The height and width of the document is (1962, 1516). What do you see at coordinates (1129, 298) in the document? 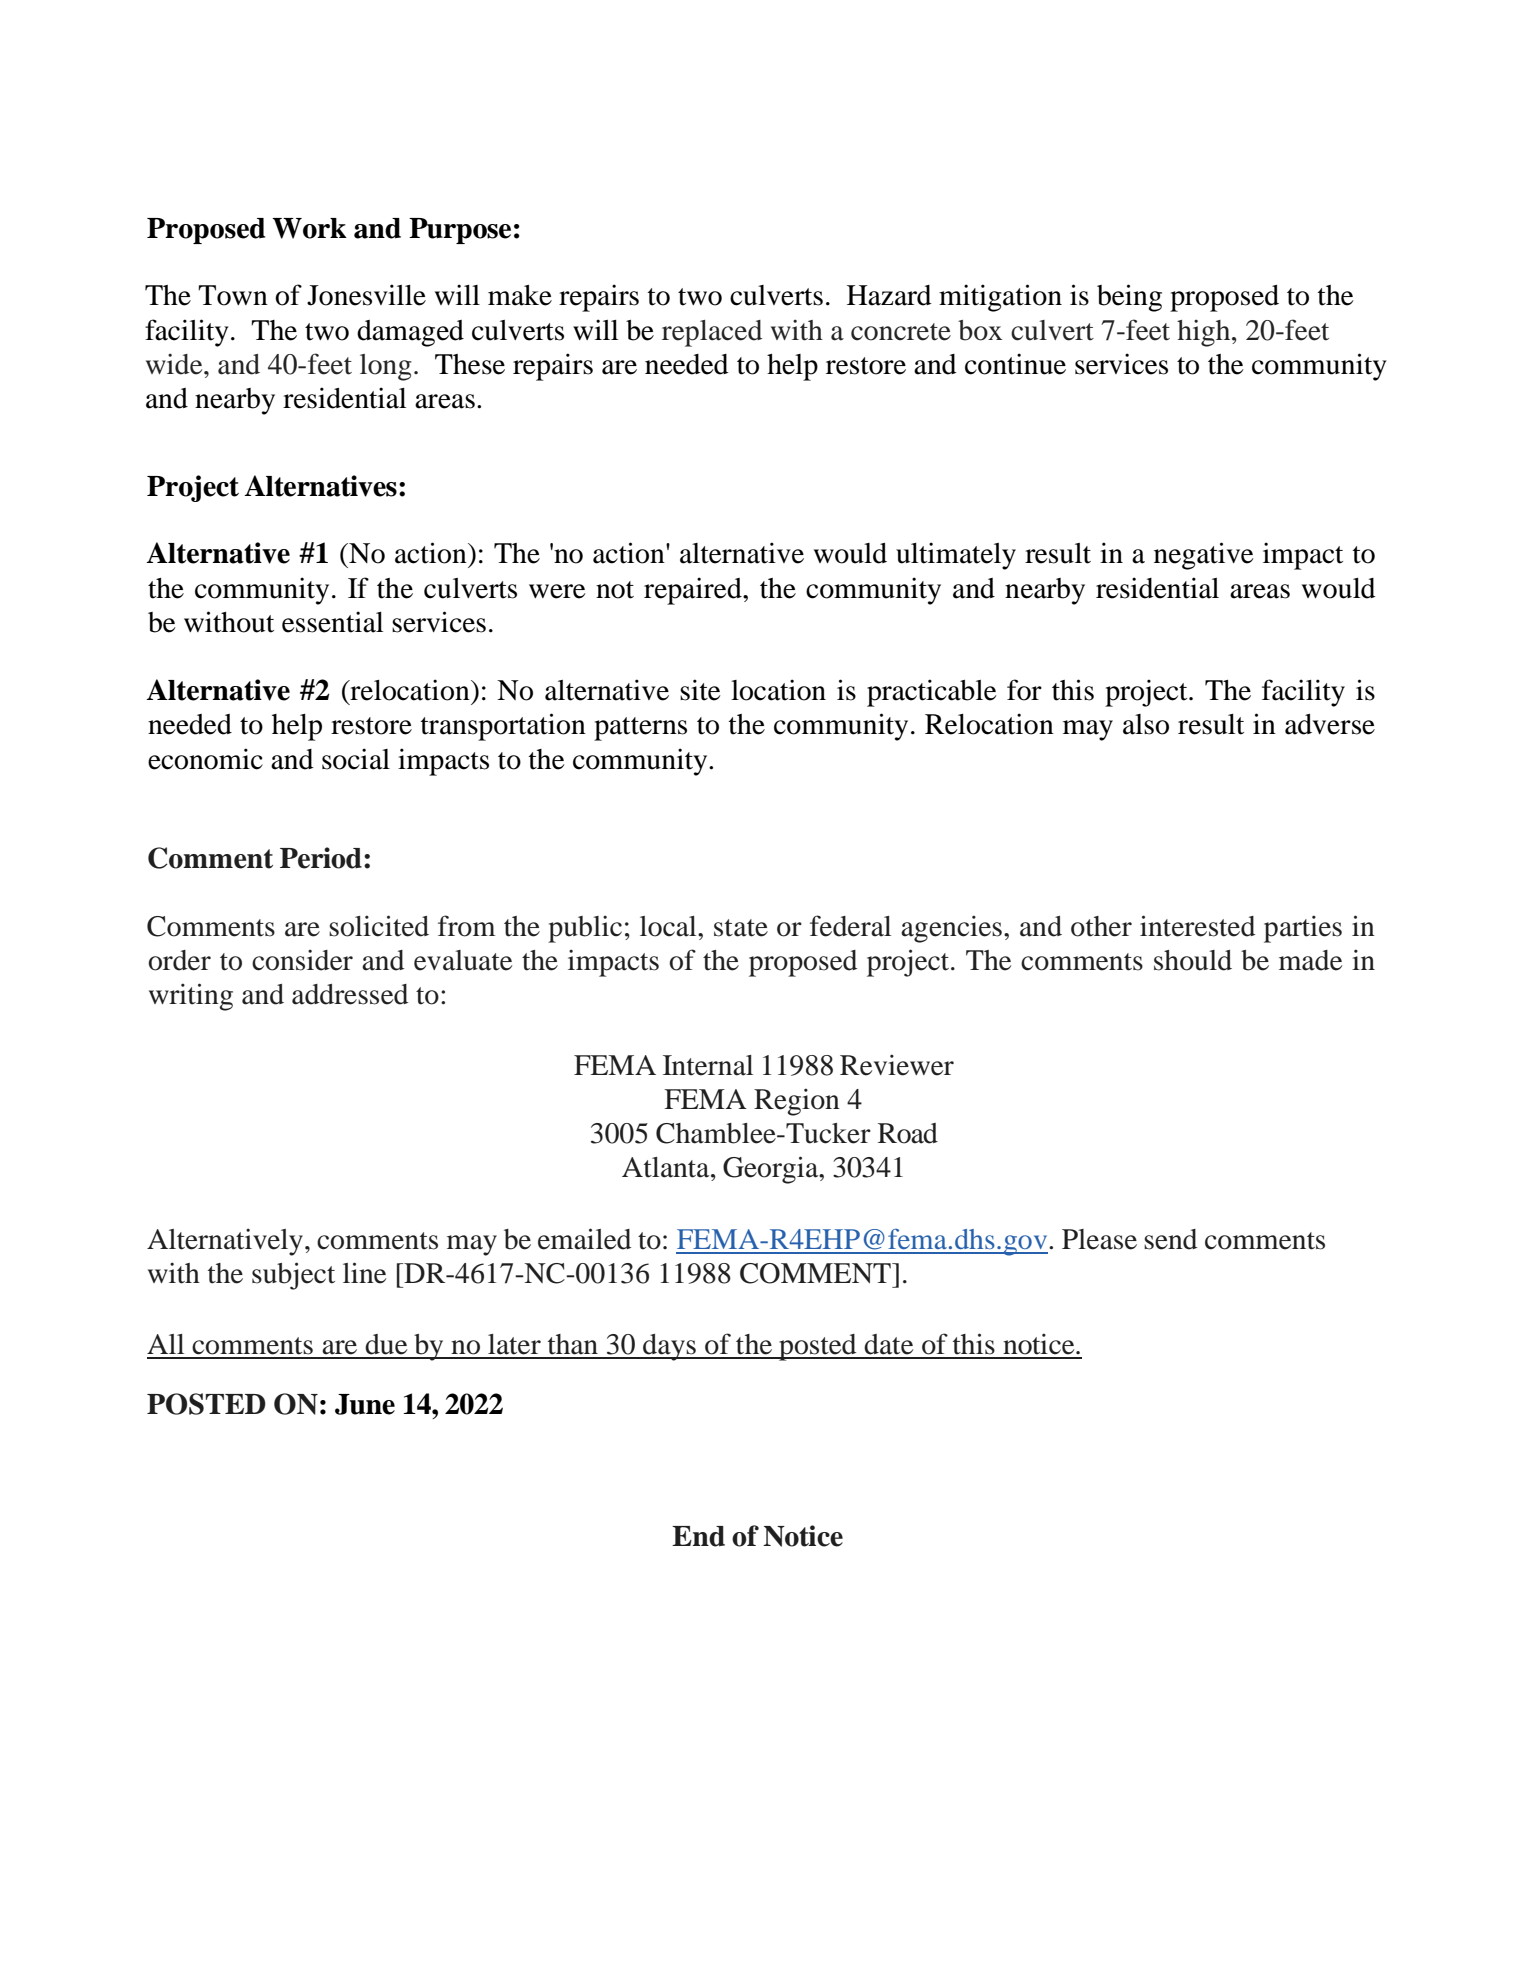
I see `being` at bounding box center [1129, 298].
